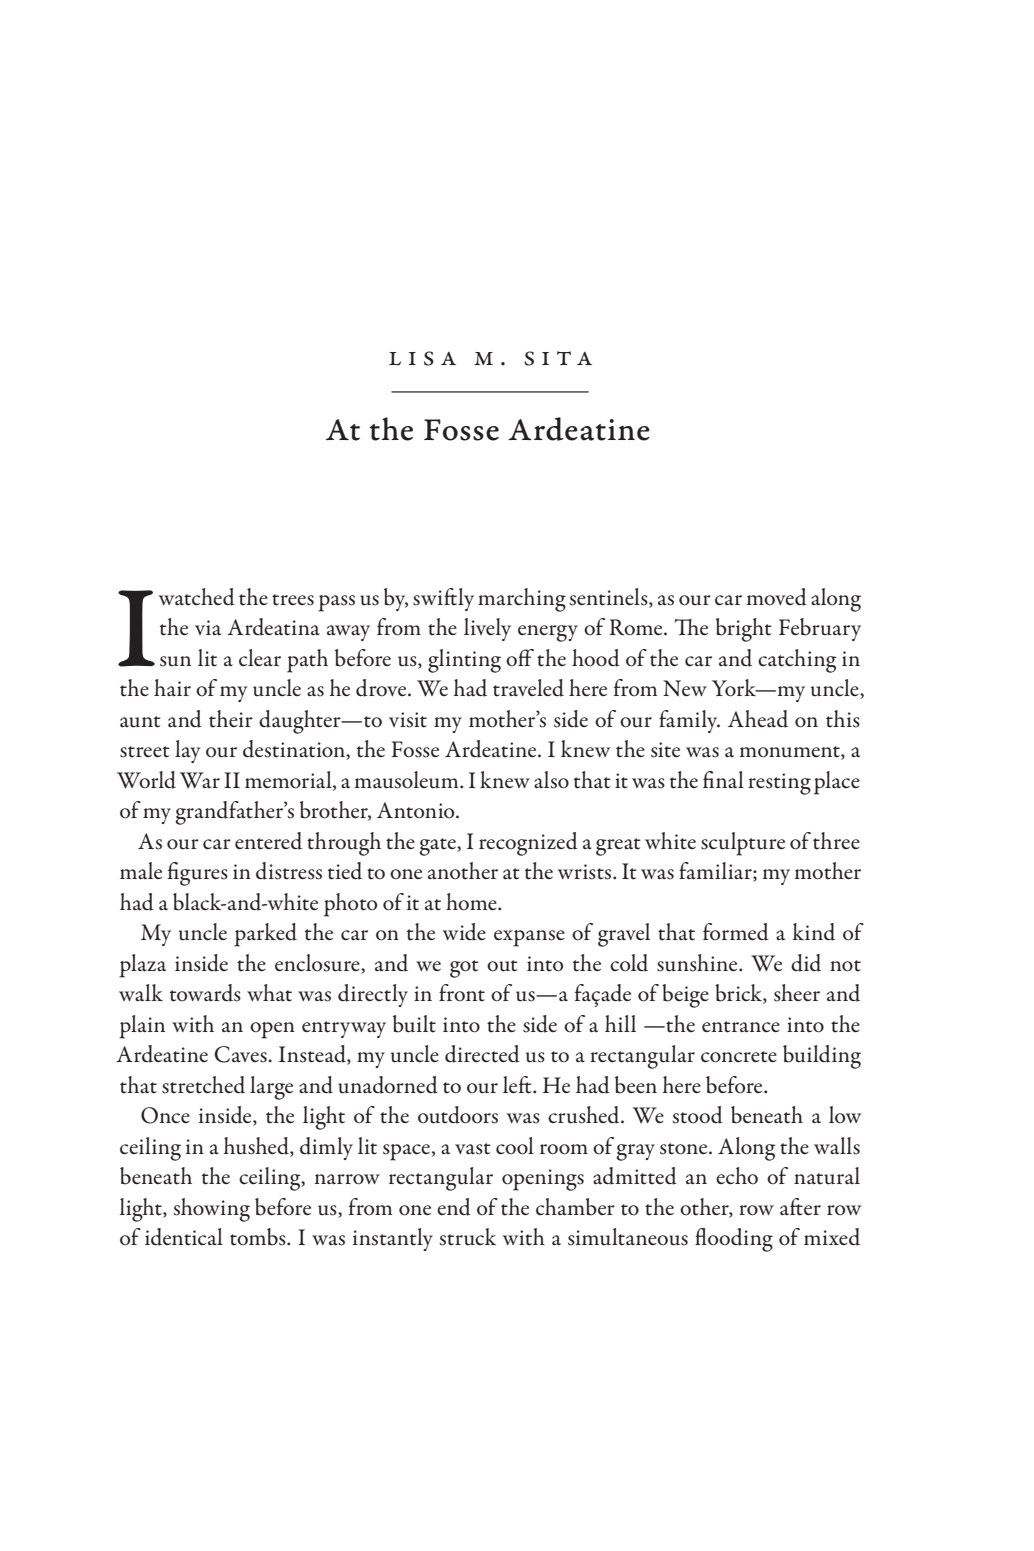 Image resolution: width=1034 pixels, height=1551 pixels. Describe the element at coordinates (558, 358) in the page. I see `Sita` at that location.
